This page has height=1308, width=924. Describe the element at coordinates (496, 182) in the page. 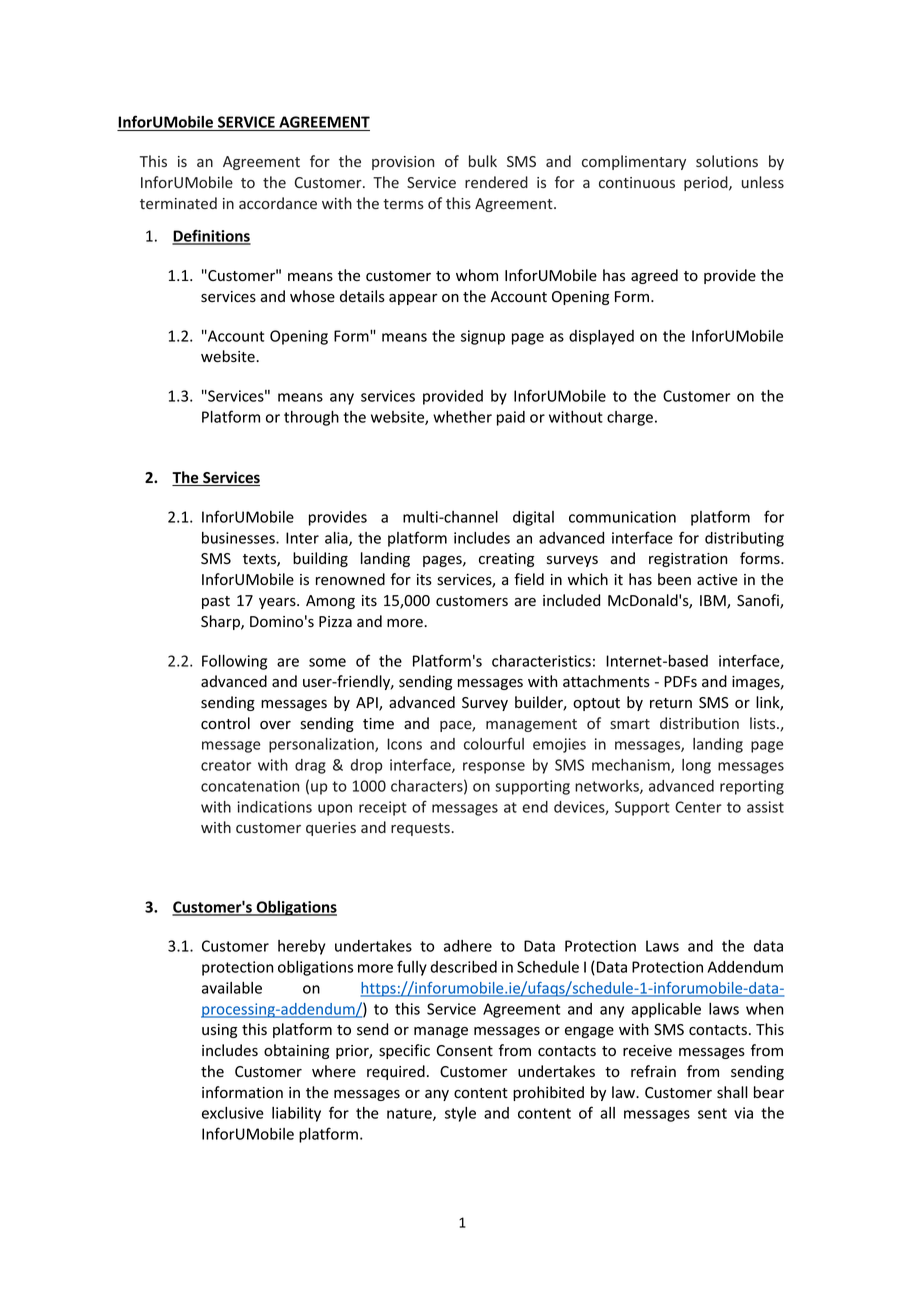

I see `rendered` at that location.
